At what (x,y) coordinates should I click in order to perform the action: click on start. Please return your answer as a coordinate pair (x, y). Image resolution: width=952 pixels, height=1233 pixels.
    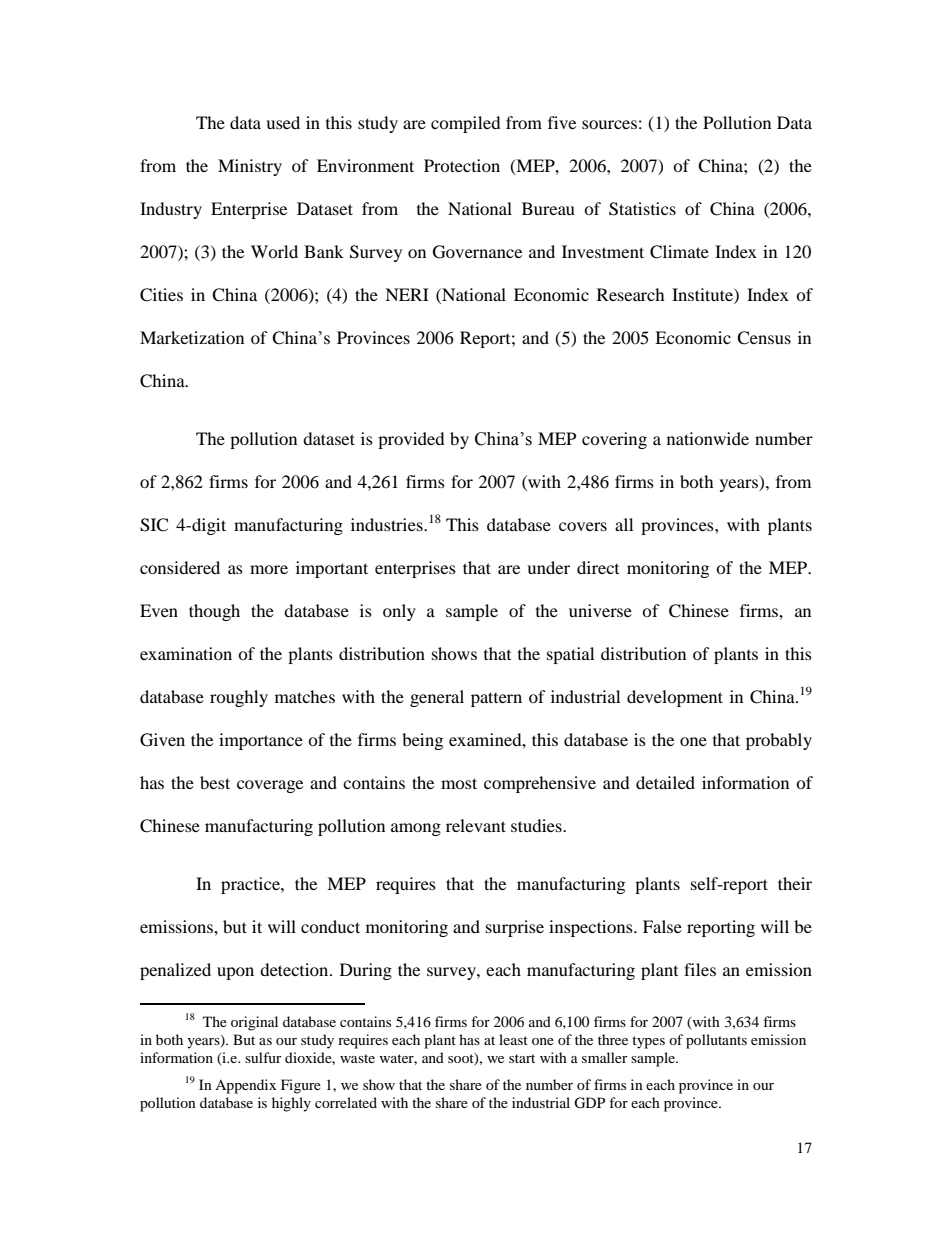
    Looking at the image, I should click on (522, 1058).
